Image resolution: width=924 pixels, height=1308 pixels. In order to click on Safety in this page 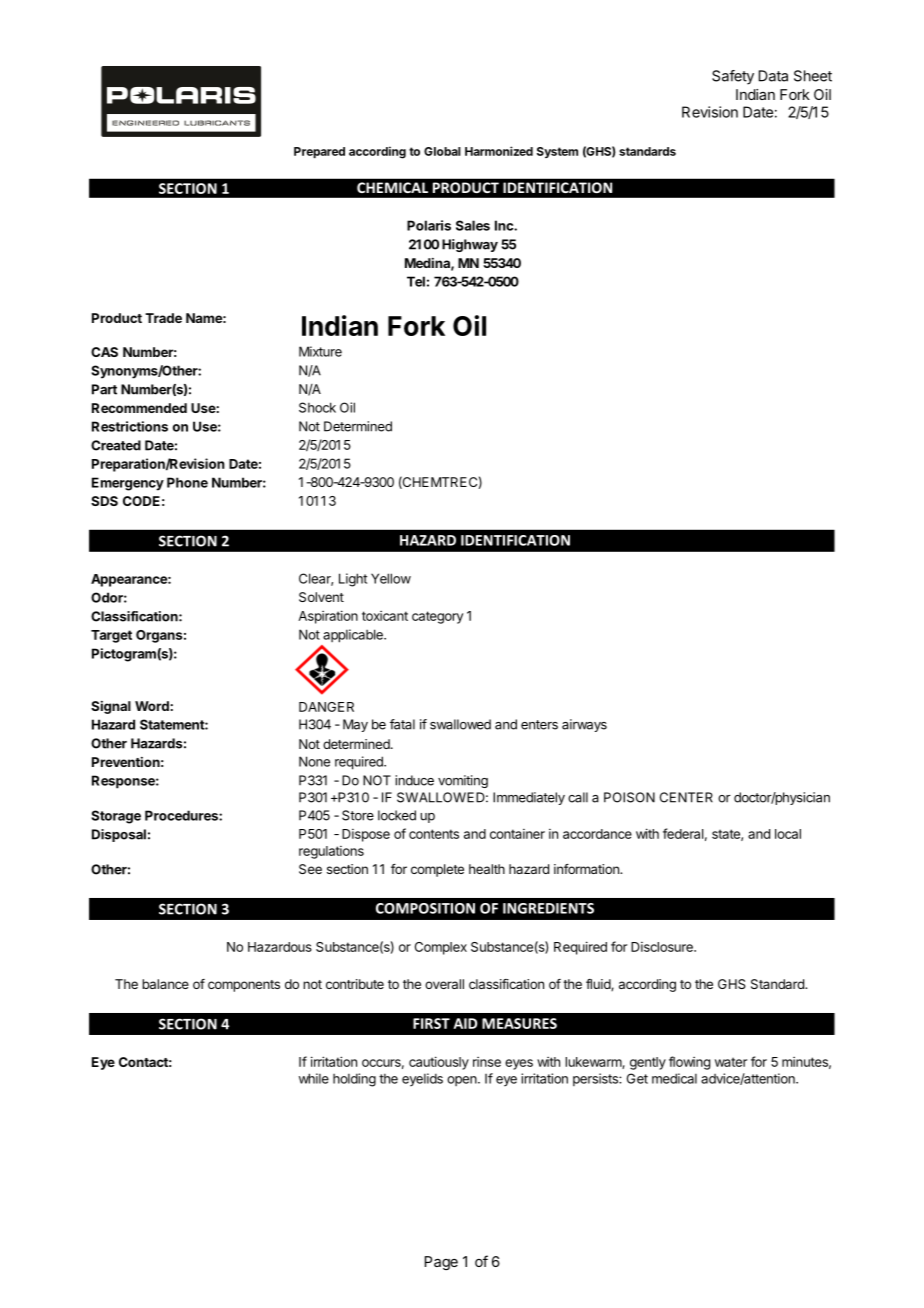, I will do `click(733, 77)`.
